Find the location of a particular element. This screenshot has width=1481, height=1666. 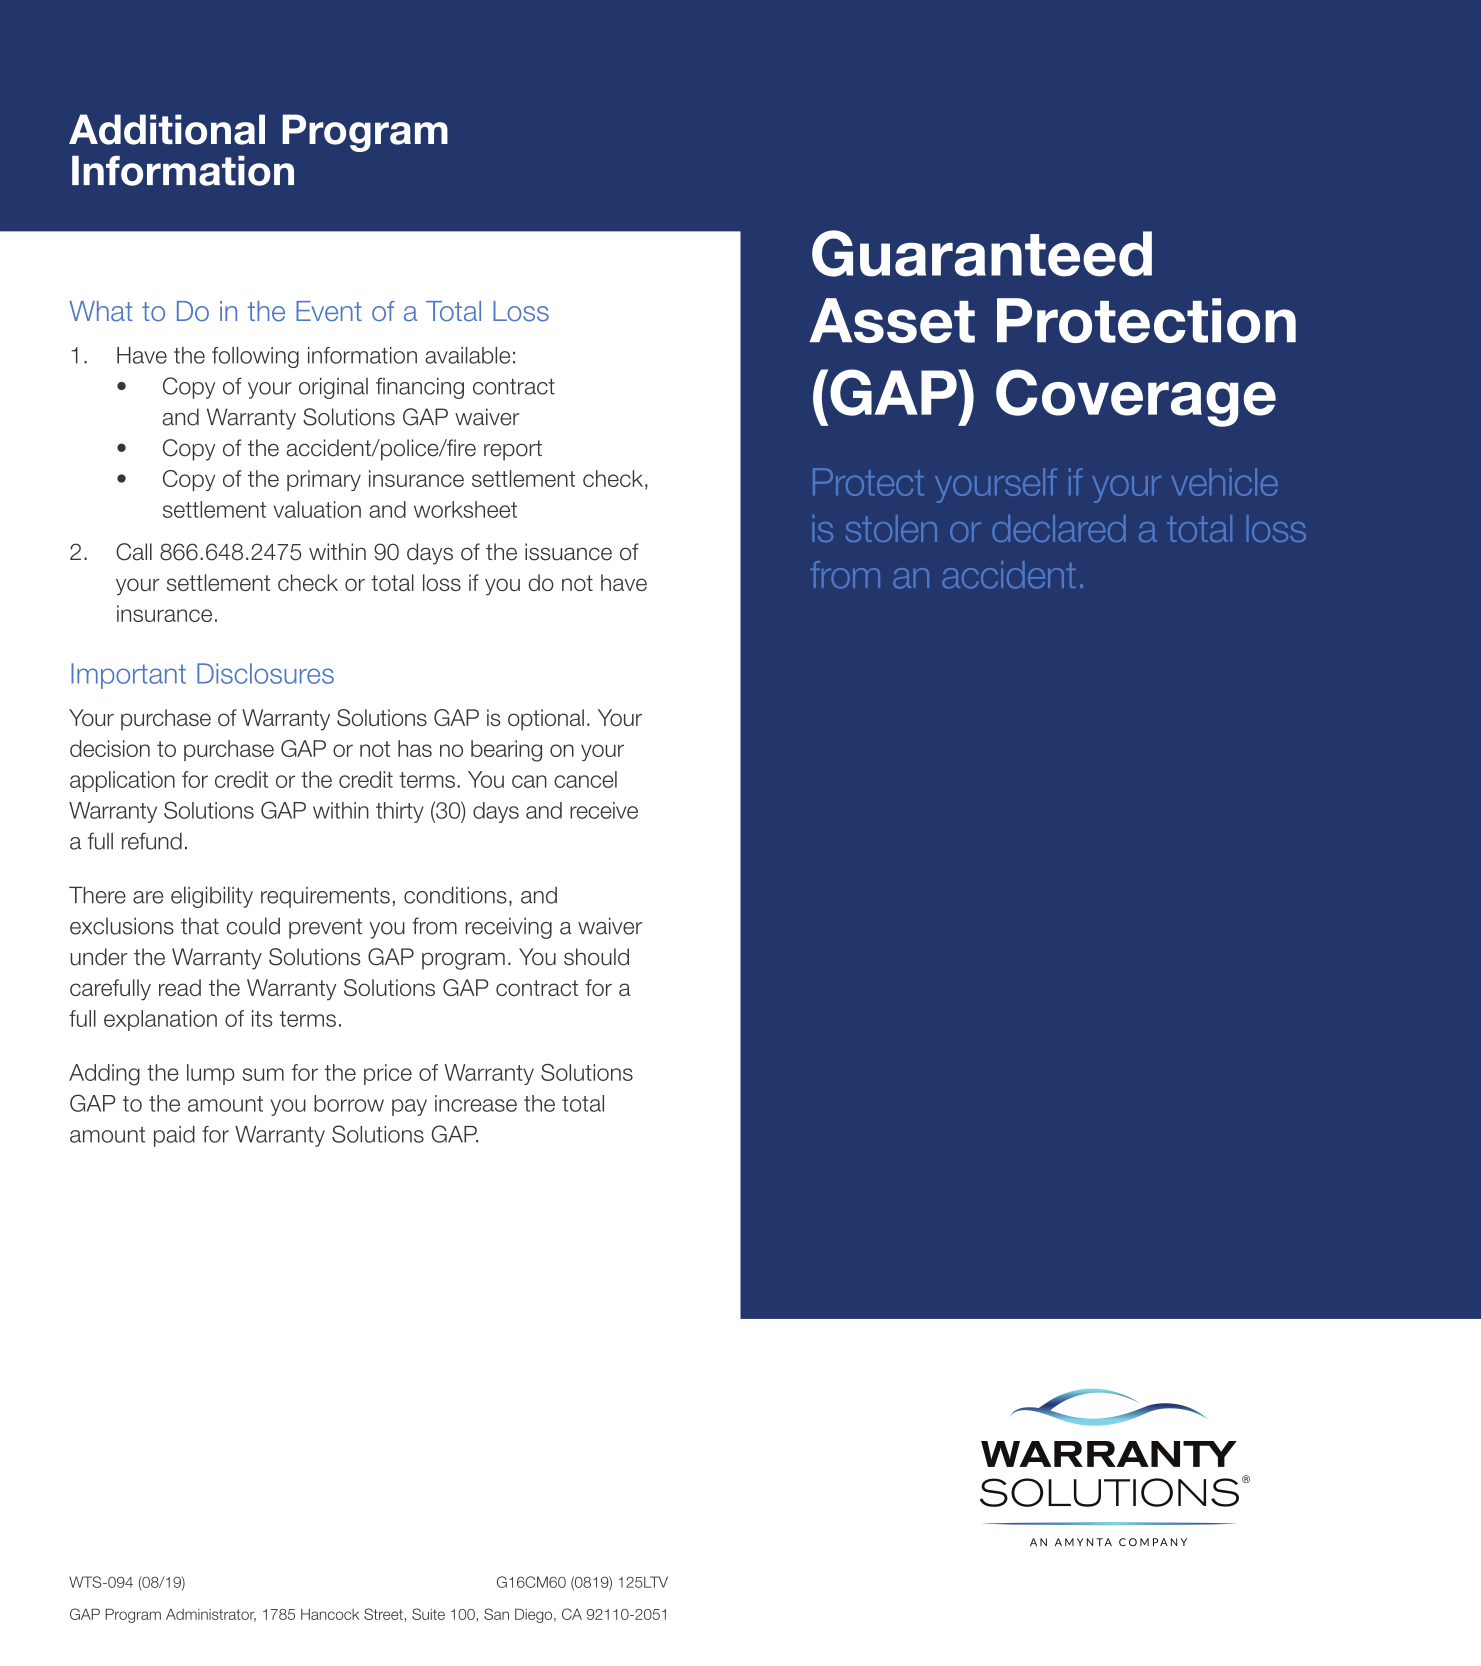

Asset is located at coordinates (892, 320).
